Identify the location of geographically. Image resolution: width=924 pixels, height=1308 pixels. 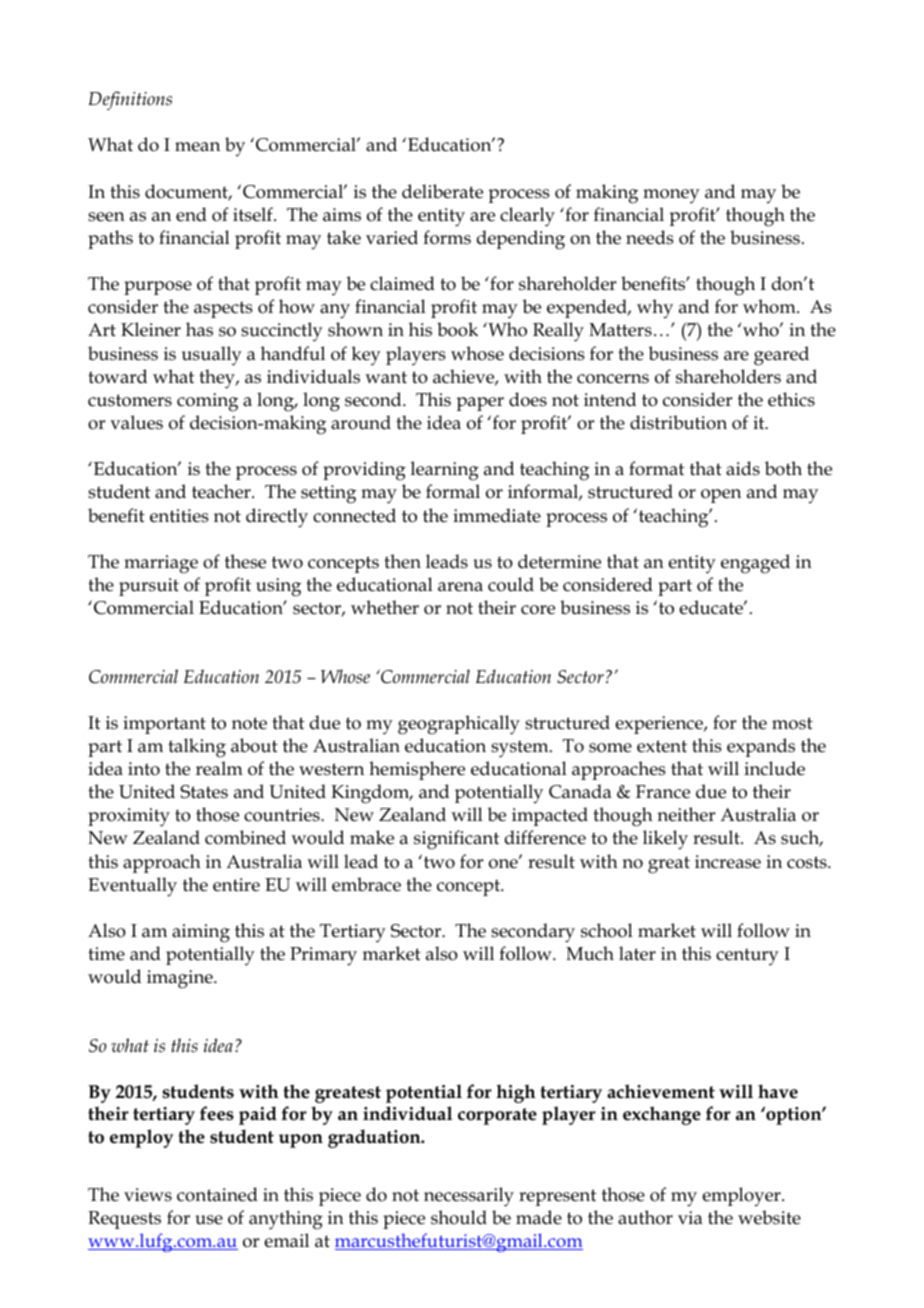
(459, 725).
